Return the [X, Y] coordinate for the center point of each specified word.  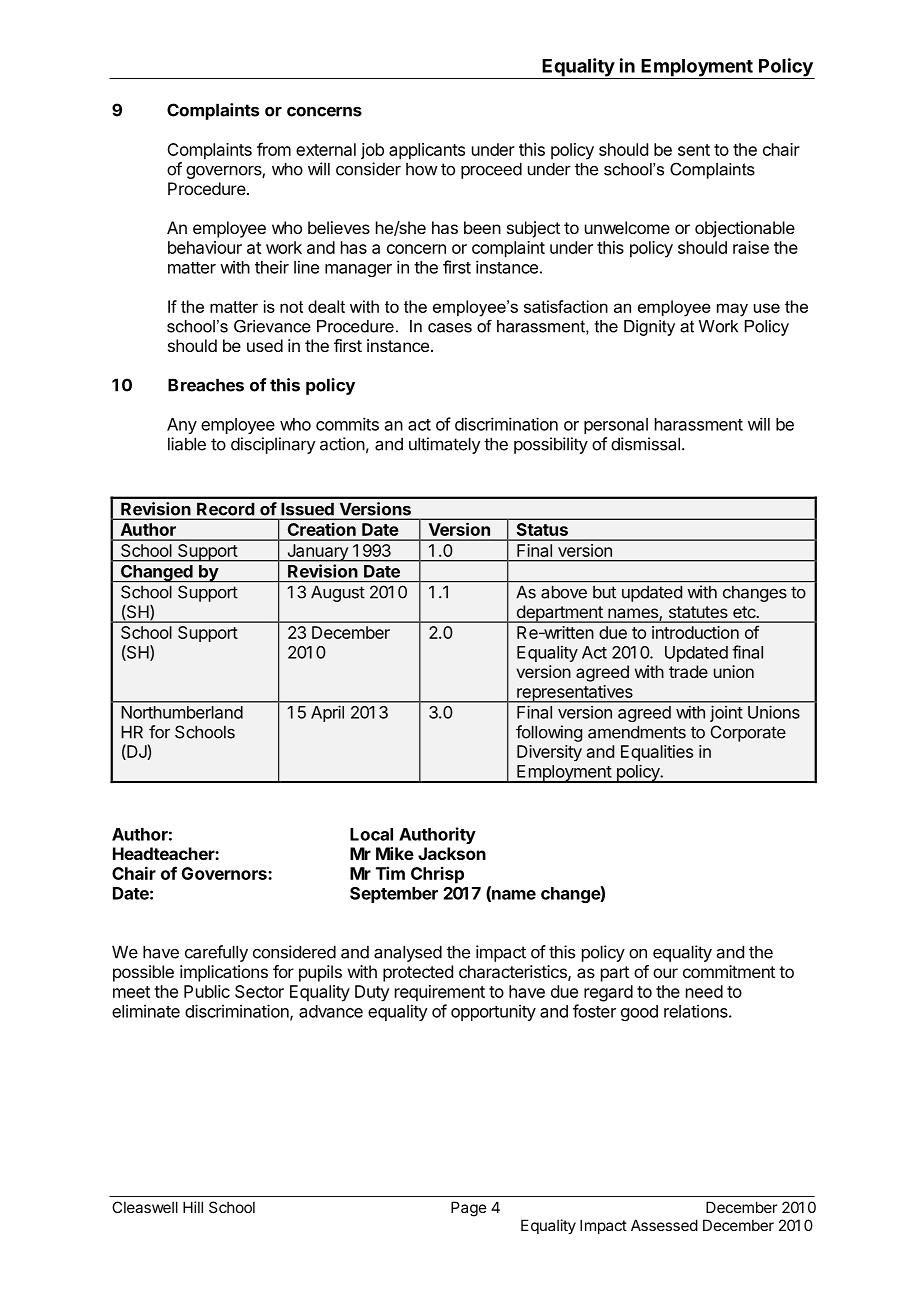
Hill [193, 1207]
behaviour [205, 247]
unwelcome [627, 227]
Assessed [664, 1225]
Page [469, 1209]
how [422, 169]
